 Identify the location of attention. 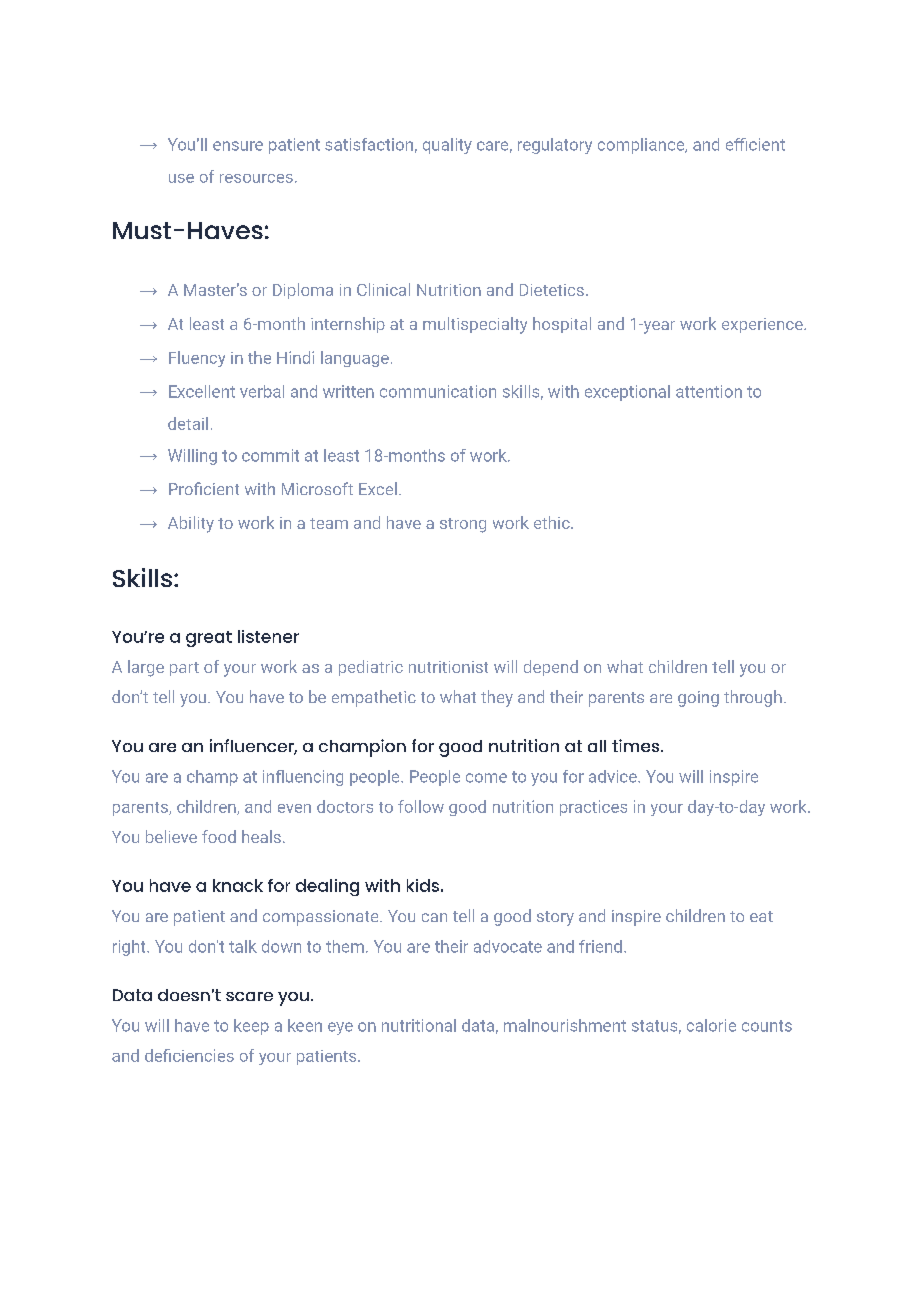
(709, 391).
